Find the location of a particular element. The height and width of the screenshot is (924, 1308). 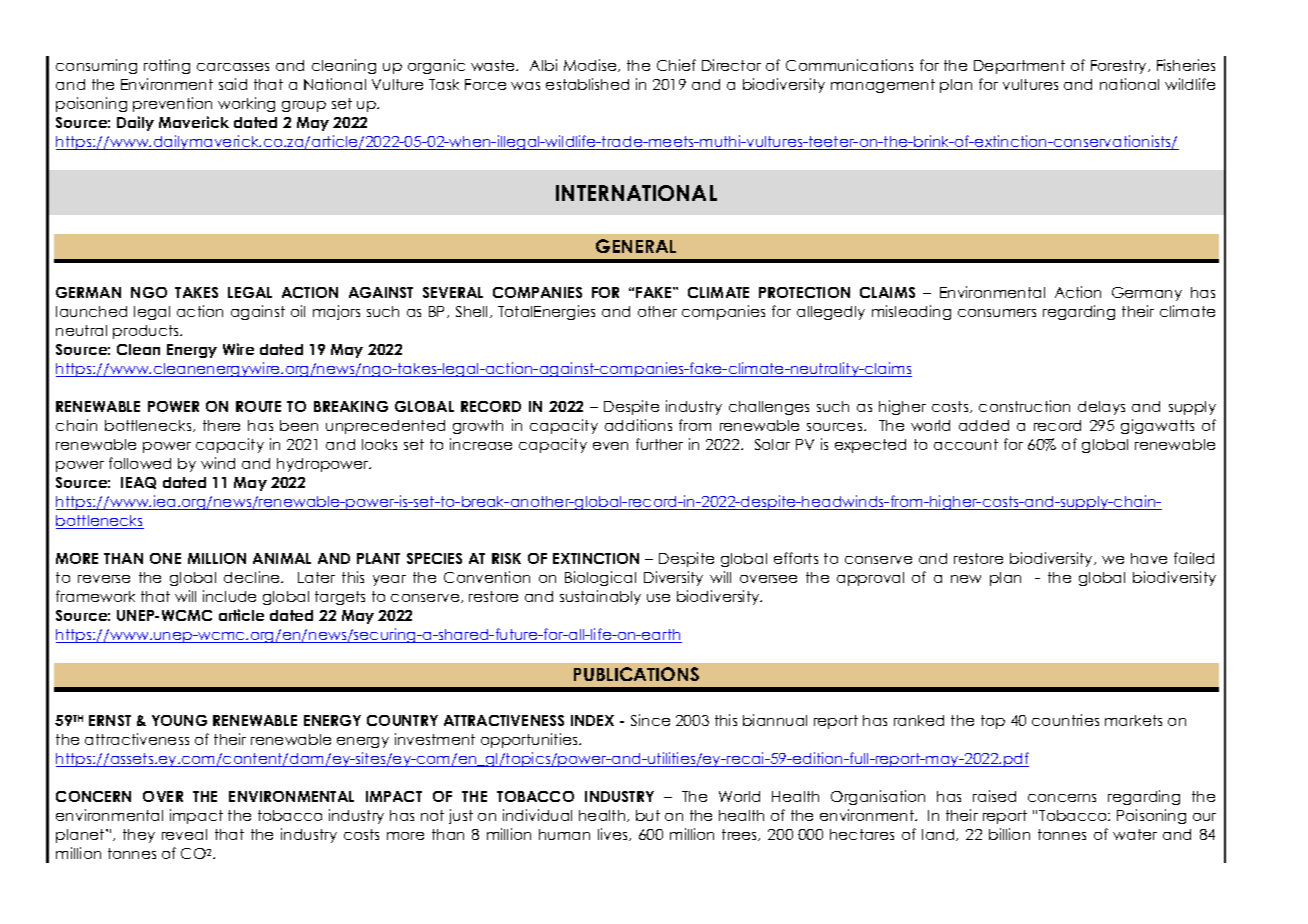

use is located at coordinates (658, 598).
